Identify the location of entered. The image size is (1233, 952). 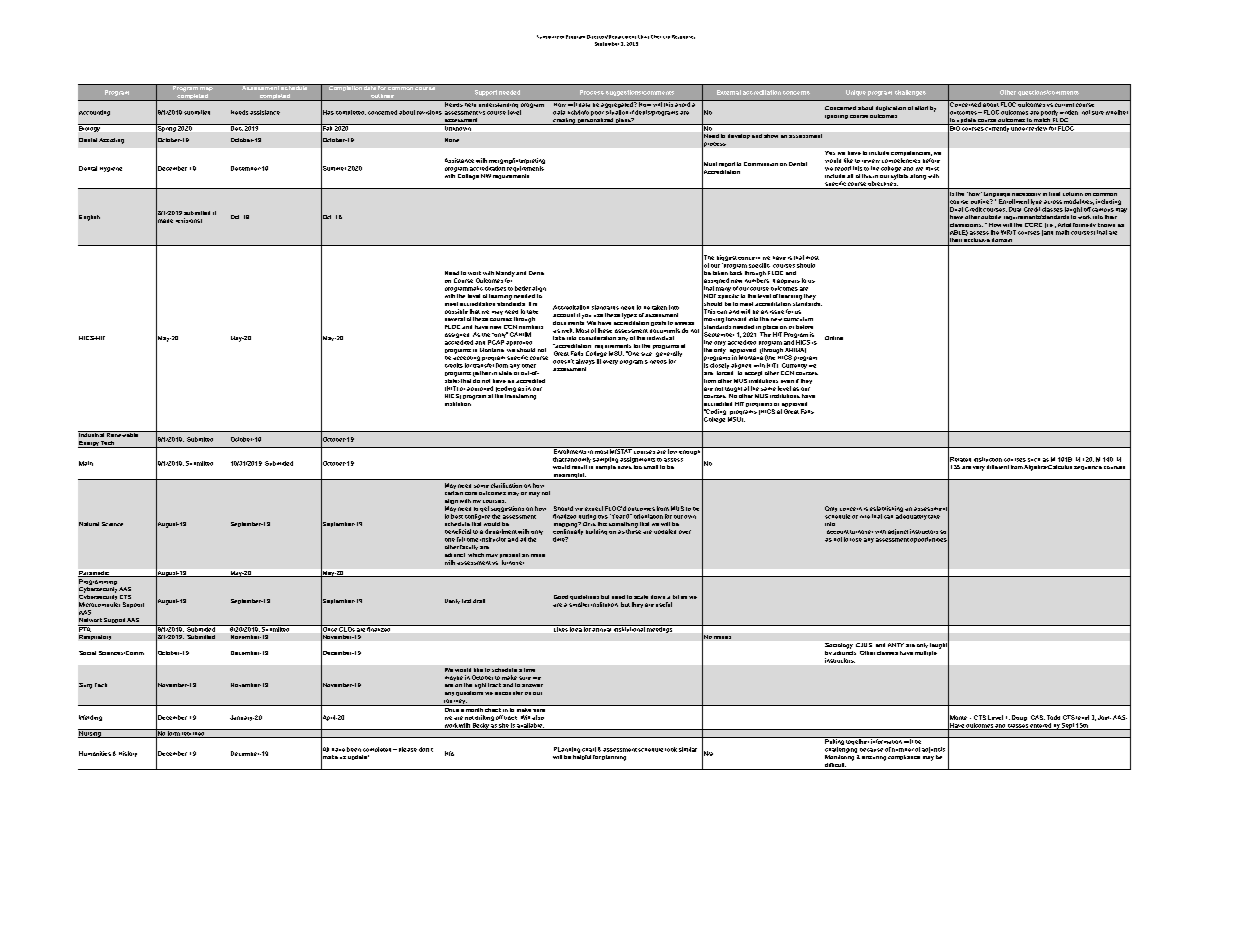
(1041, 726).
